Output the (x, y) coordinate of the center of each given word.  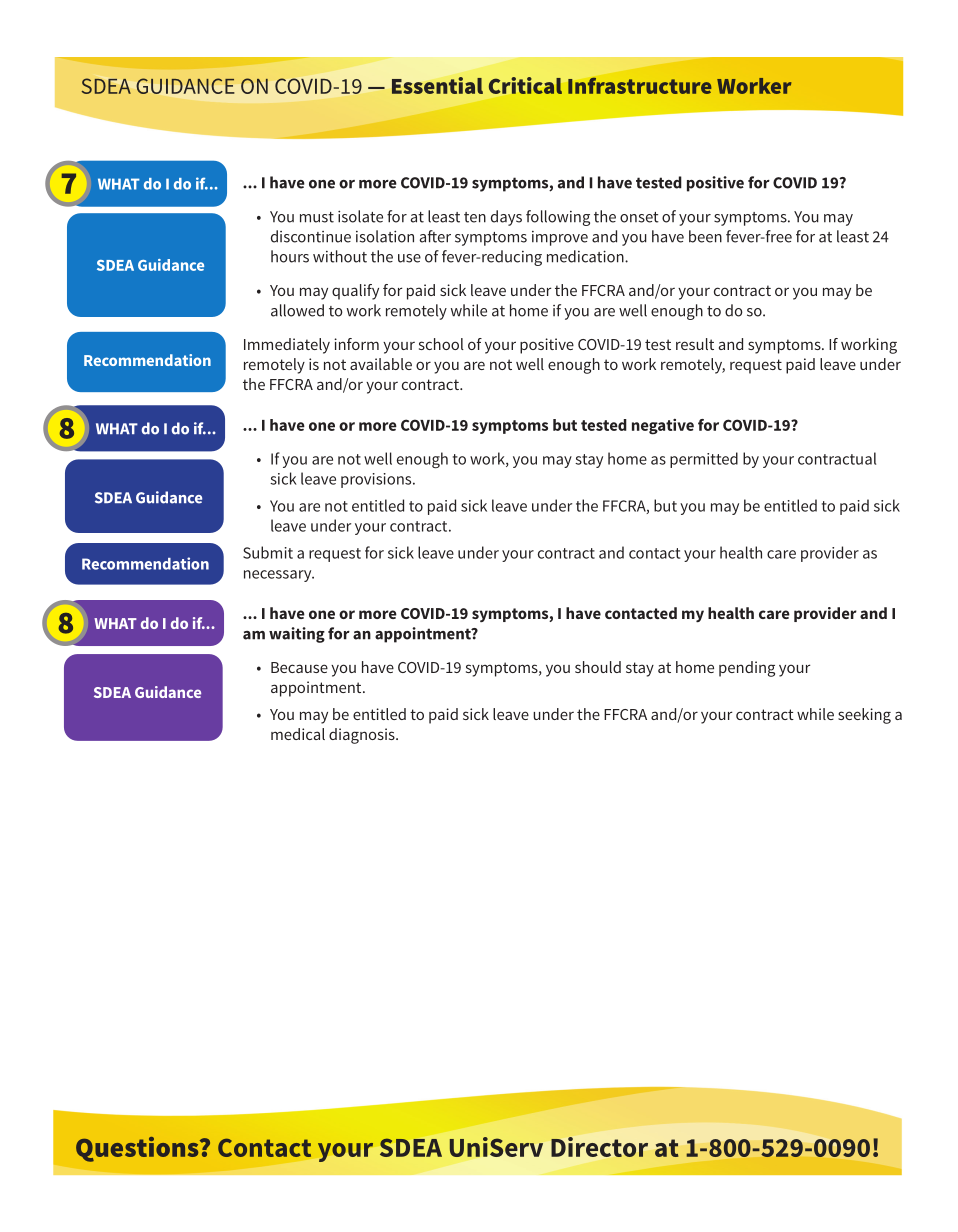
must (317, 217)
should (598, 667)
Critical (525, 85)
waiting (297, 635)
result (695, 344)
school (441, 344)
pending (747, 669)
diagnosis (363, 736)
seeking (864, 716)
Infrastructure (640, 86)
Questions (138, 1149)
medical (298, 734)
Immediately (287, 346)
